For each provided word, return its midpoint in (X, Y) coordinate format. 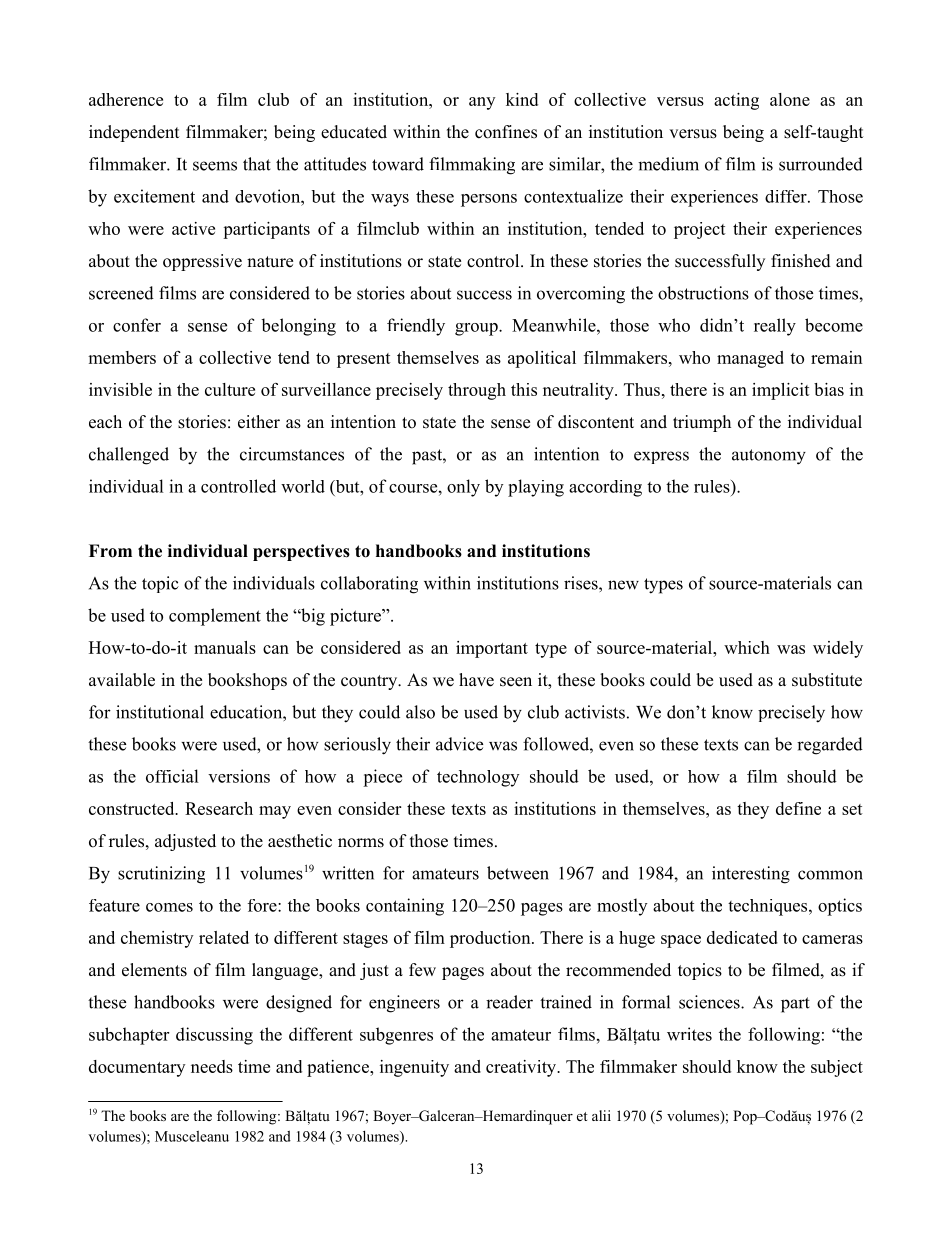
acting (736, 101)
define (798, 808)
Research (219, 808)
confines (506, 132)
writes (689, 1034)
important (492, 649)
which (747, 647)
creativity (522, 1068)
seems (215, 166)
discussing (214, 1036)
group (477, 329)
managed (750, 359)
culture (230, 389)
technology (478, 778)
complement (215, 617)
